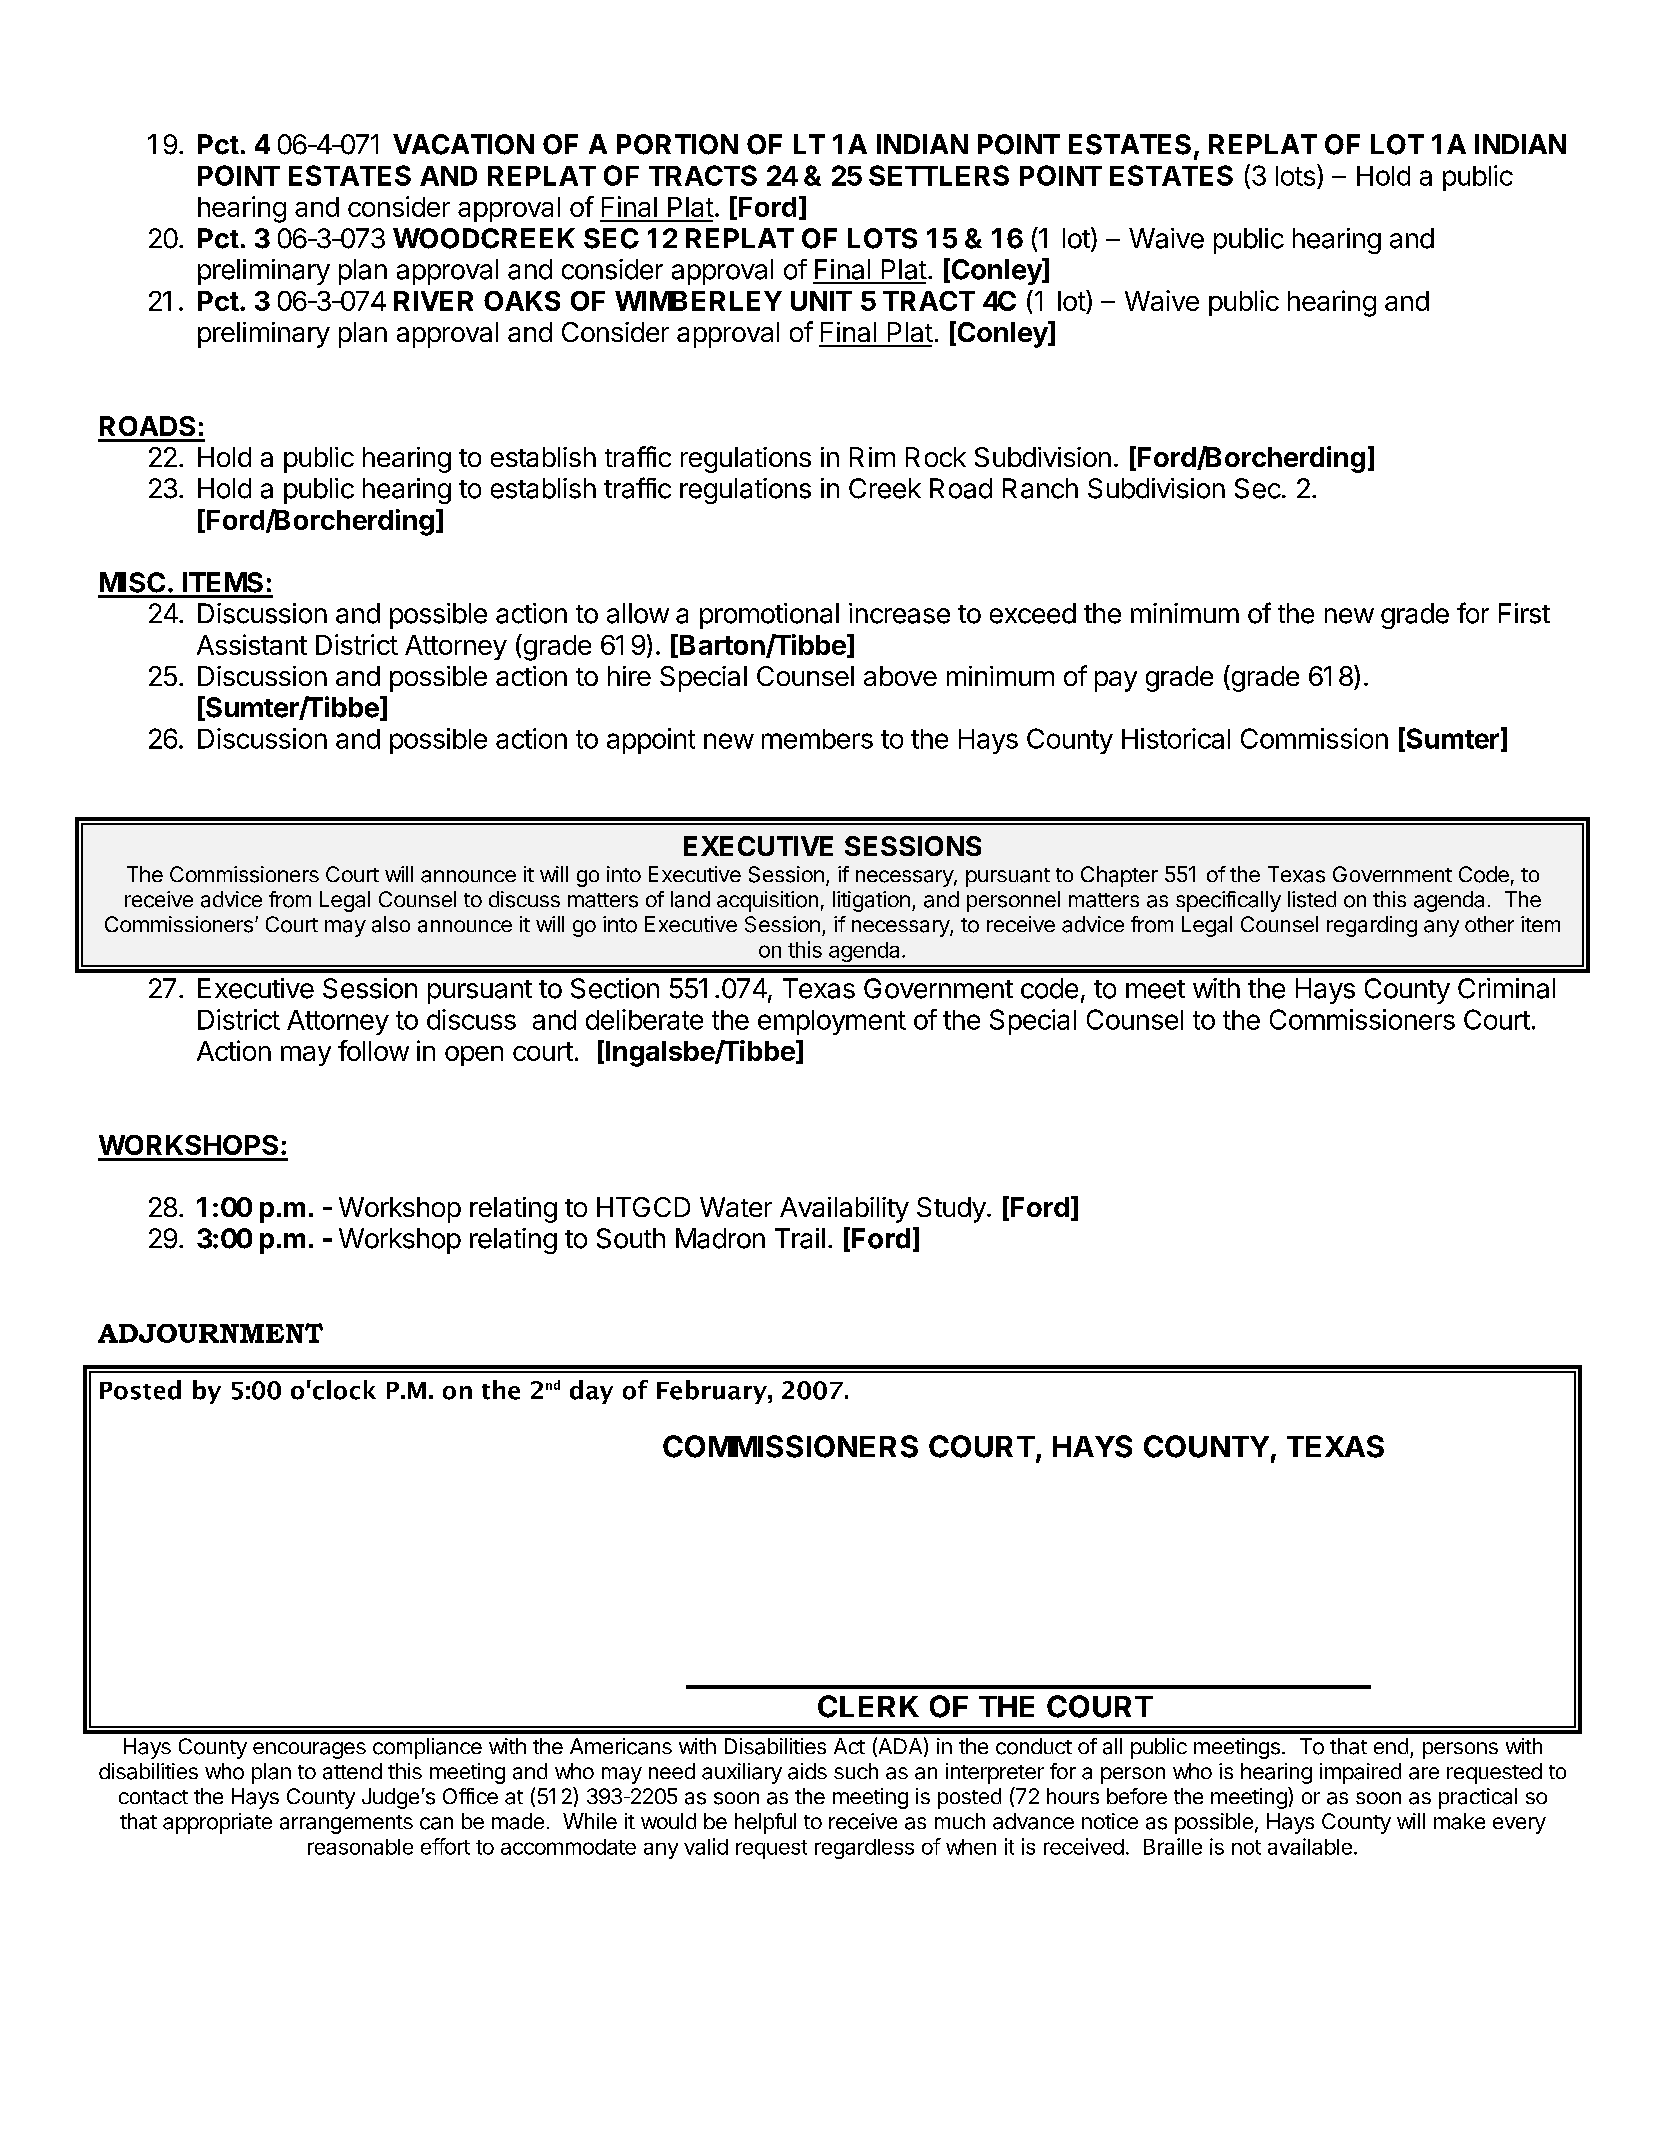 The height and width of the screenshot is (2154, 1665). Describe the element at coordinates (463, 144) in the screenshot. I see `VACATION` at that location.
